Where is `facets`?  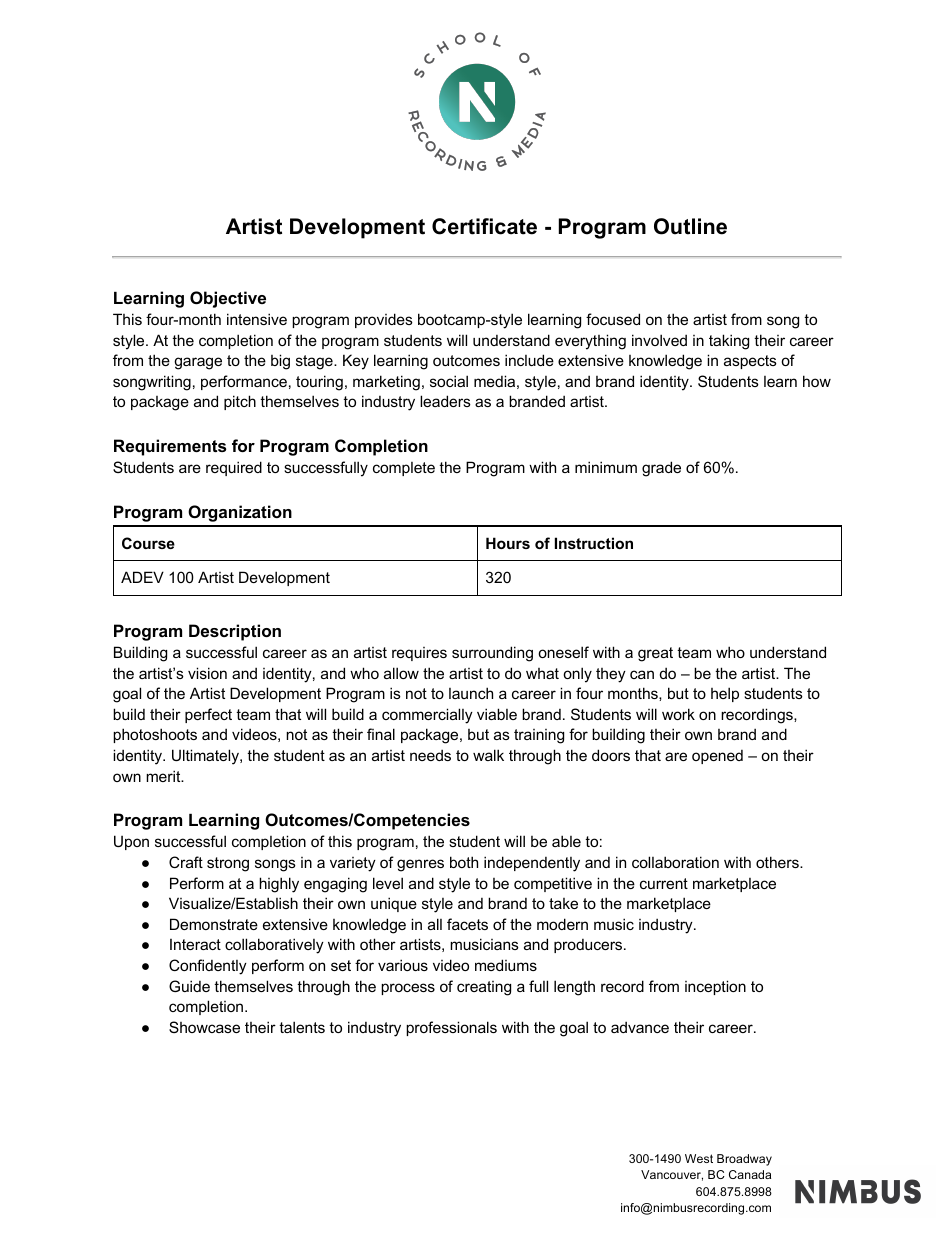
facets is located at coordinates (467, 924).
